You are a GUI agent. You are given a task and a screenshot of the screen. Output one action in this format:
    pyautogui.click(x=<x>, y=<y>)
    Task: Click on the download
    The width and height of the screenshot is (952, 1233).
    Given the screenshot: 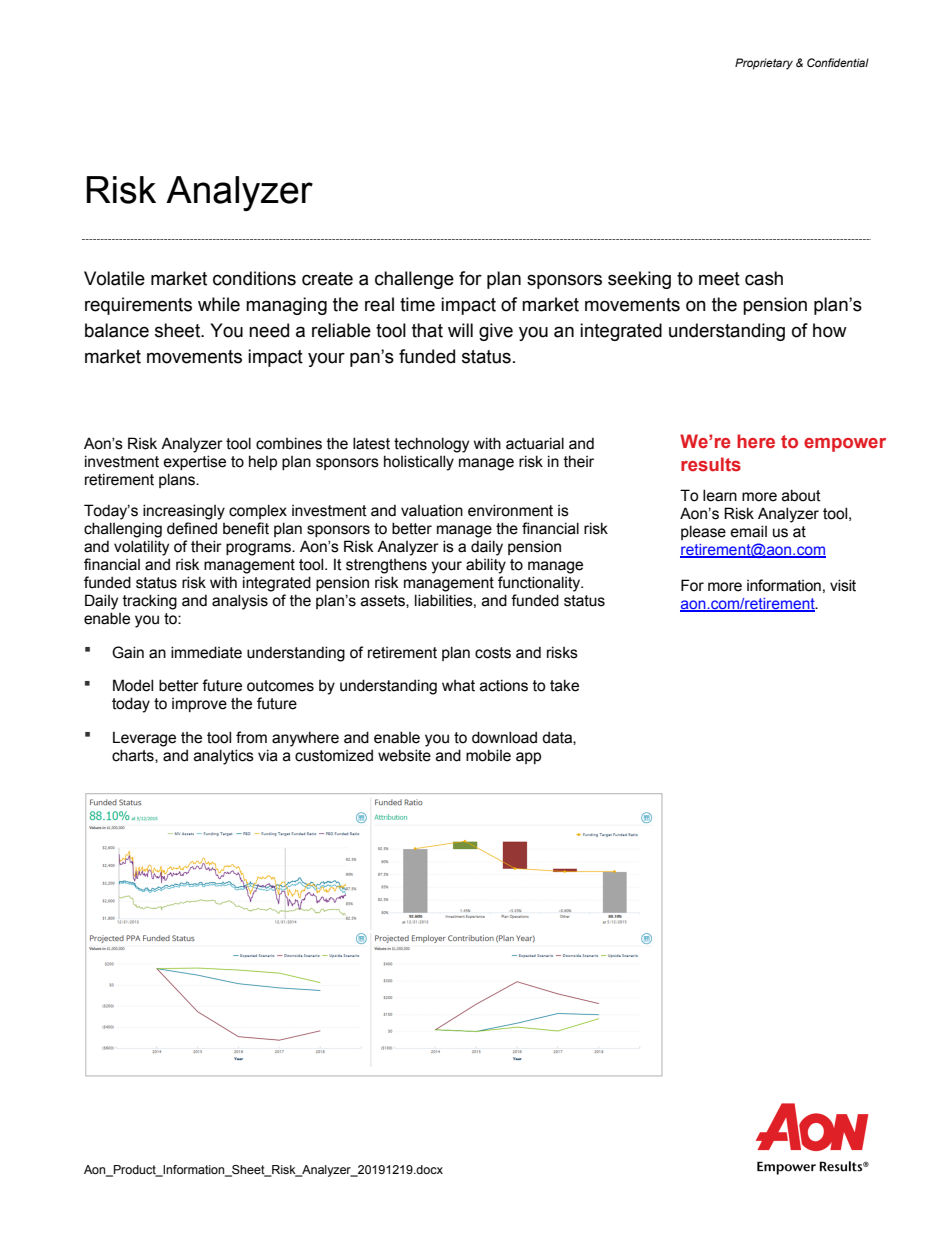 What is the action you would take?
    pyautogui.click(x=504, y=737)
